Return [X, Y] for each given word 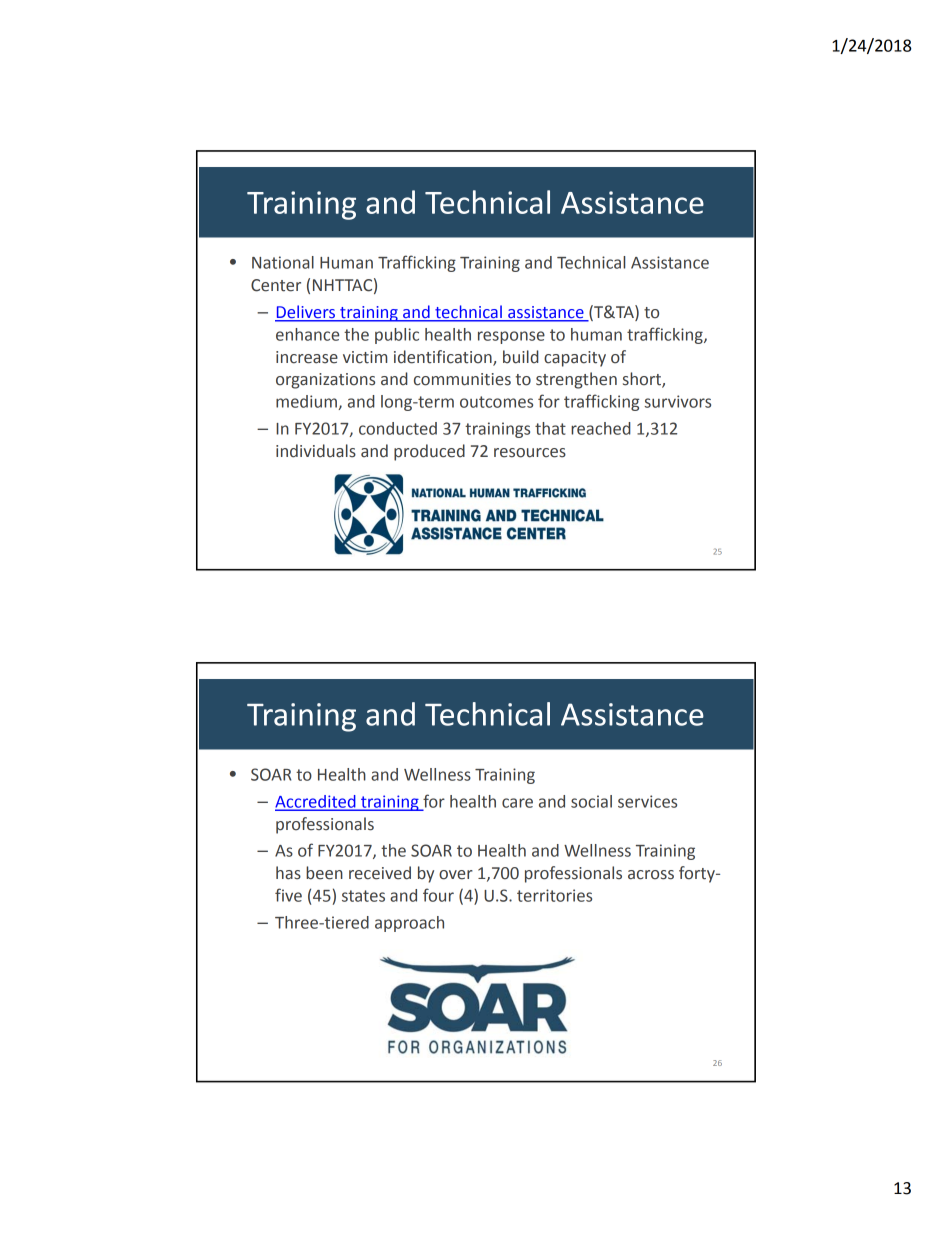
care [517, 803]
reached [601, 428]
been [324, 873]
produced [429, 452]
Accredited [316, 802]
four [438, 895]
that [550, 428]
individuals [316, 451]
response [511, 337]
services [647, 801]
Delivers [306, 313]
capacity [575, 359]
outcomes [496, 402]
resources [530, 453]
